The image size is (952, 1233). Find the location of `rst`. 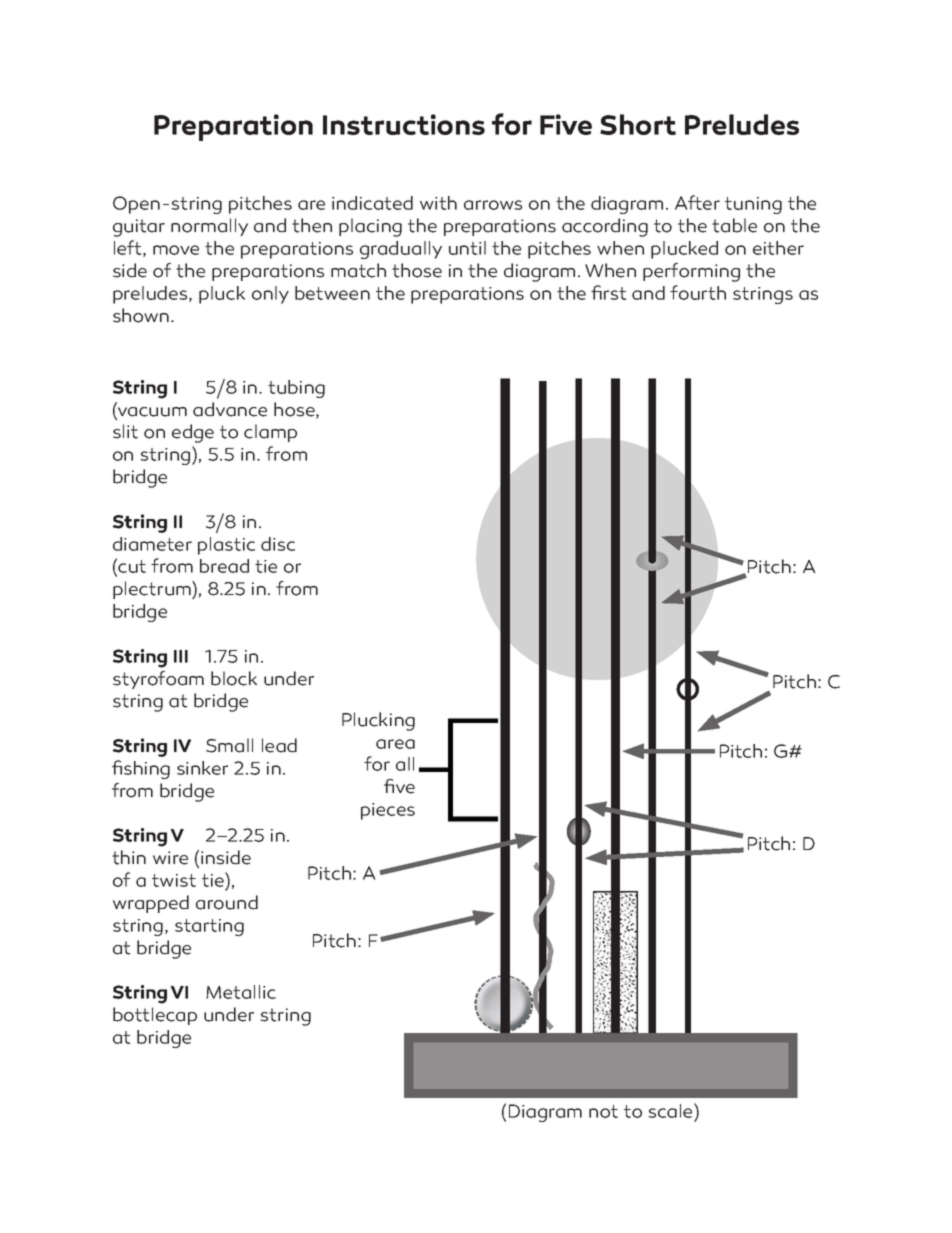

rst is located at coordinates (615, 293).
